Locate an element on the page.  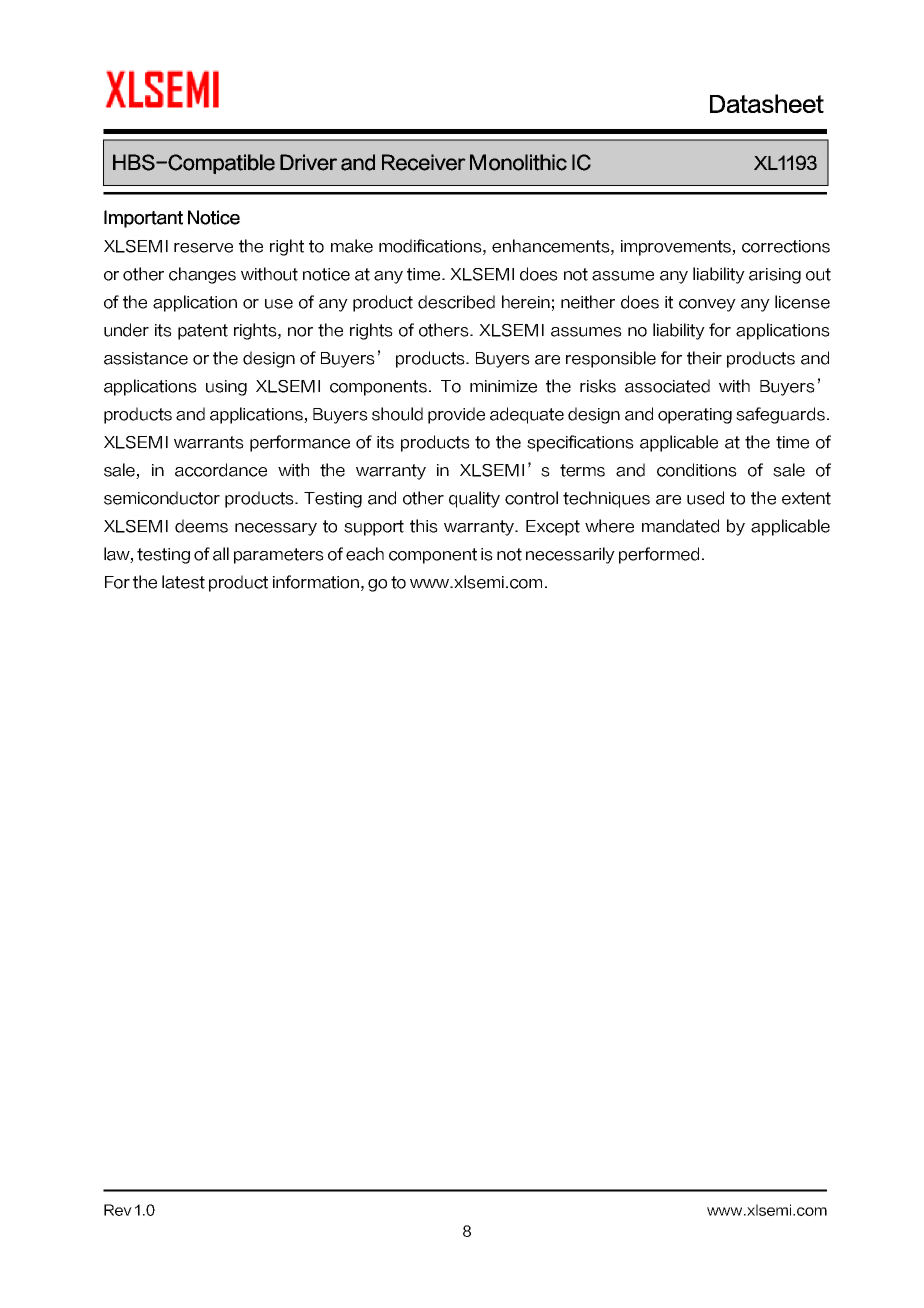
Datasheet is located at coordinates (767, 103).
